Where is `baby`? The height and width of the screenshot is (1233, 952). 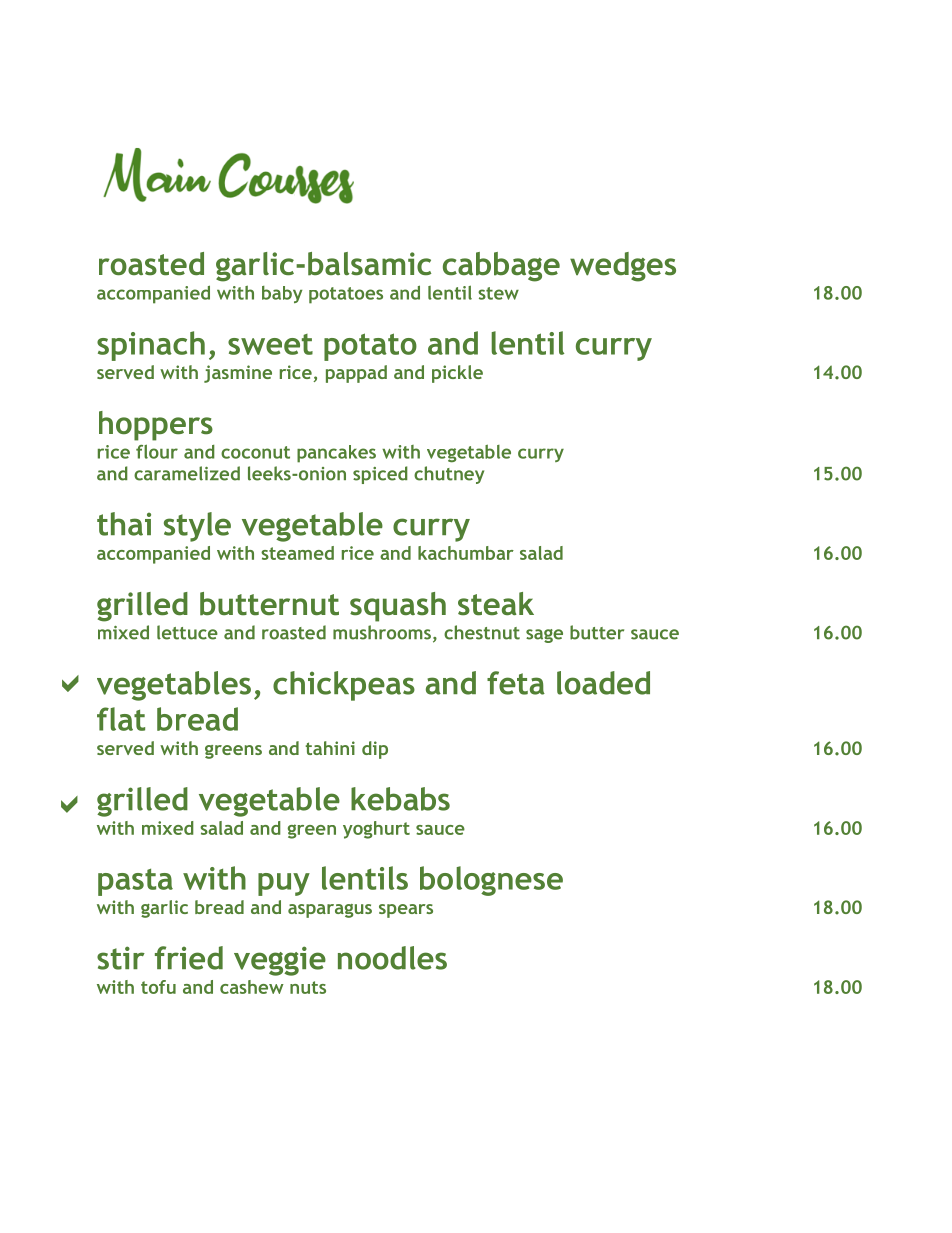 baby is located at coordinates (282, 294).
